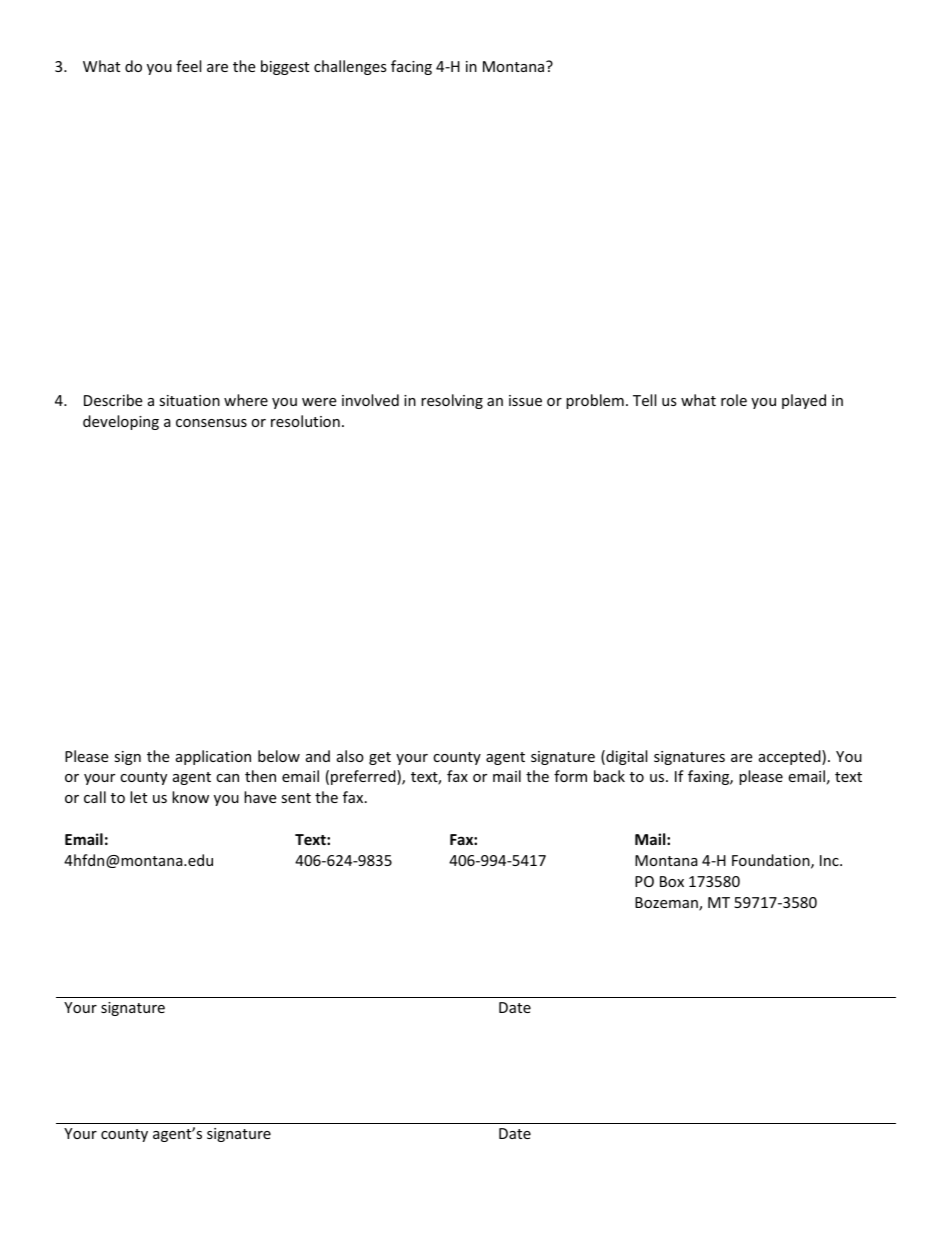 The image size is (952, 1233). What do you see at coordinates (350, 67) in the screenshot?
I see `challenges` at bounding box center [350, 67].
